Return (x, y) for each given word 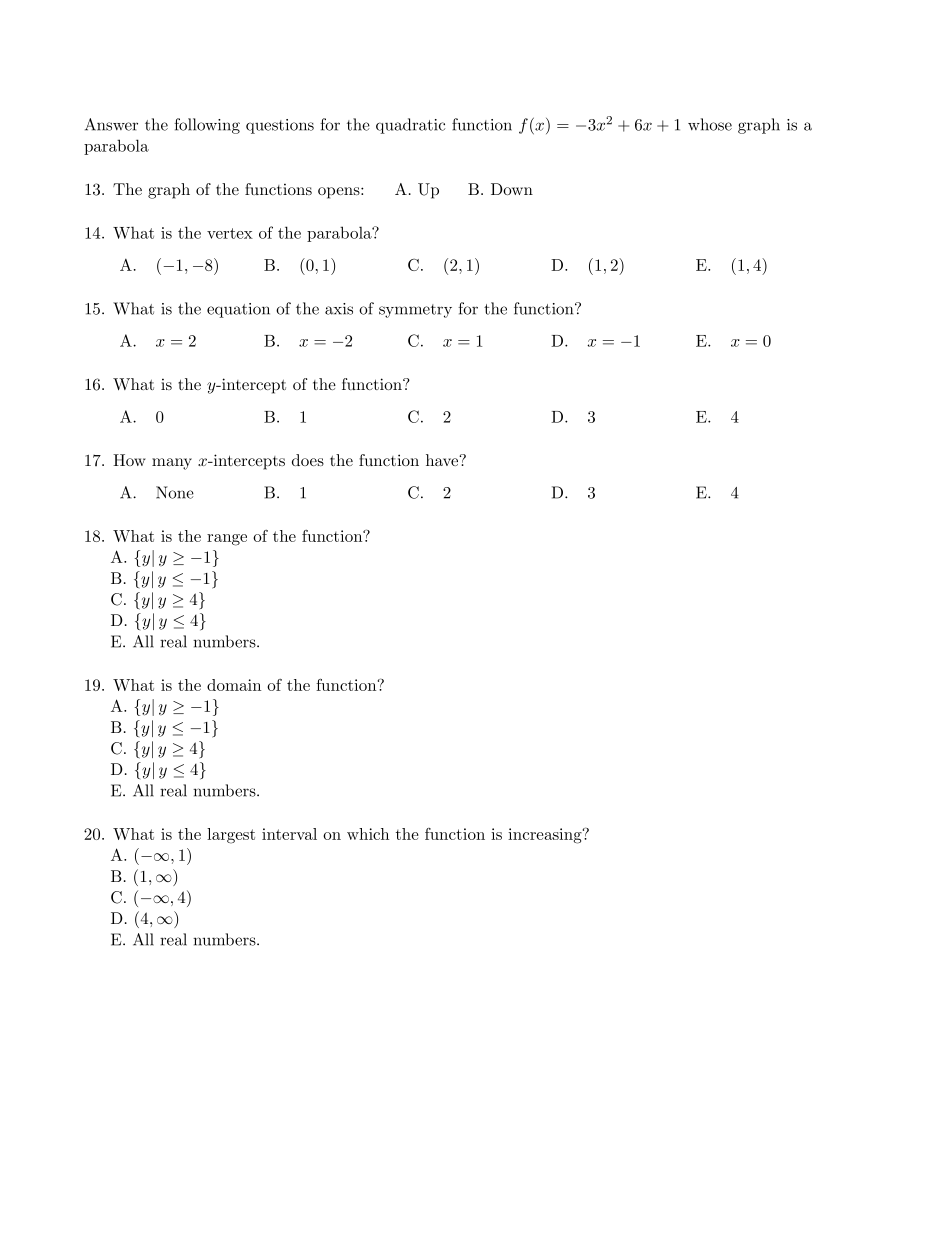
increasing (546, 836)
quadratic (410, 126)
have (443, 460)
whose (710, 124)
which (368, 834)
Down (512, 189)
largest (231, 836)
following (207, 126)
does (308, 460)
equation (238, 310)
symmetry (415, 311)
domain (234, 685)
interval (289, 834)
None (175, 492)
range (227, 540)
